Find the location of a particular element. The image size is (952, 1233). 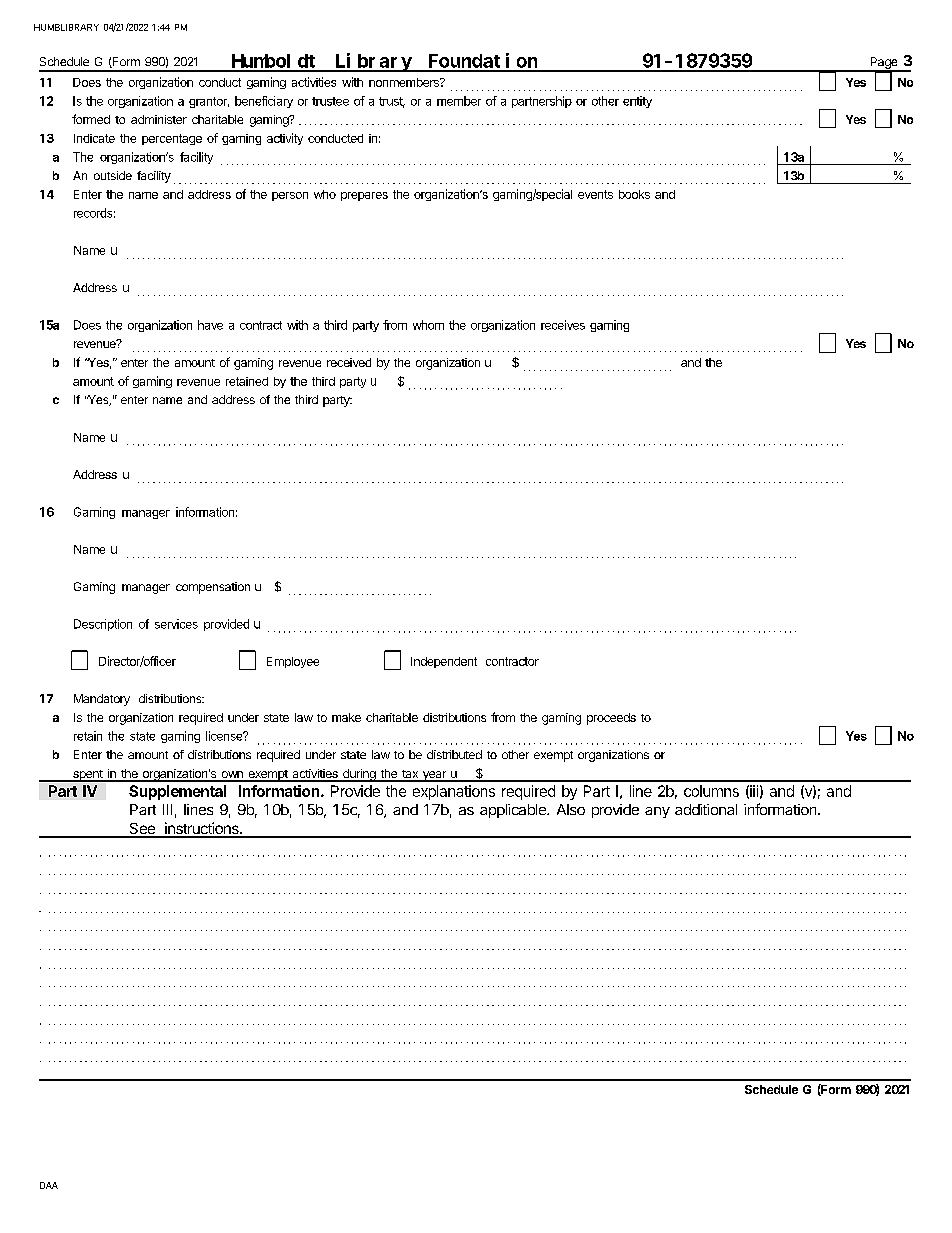

applicable is located at coordinates (514, 811).
